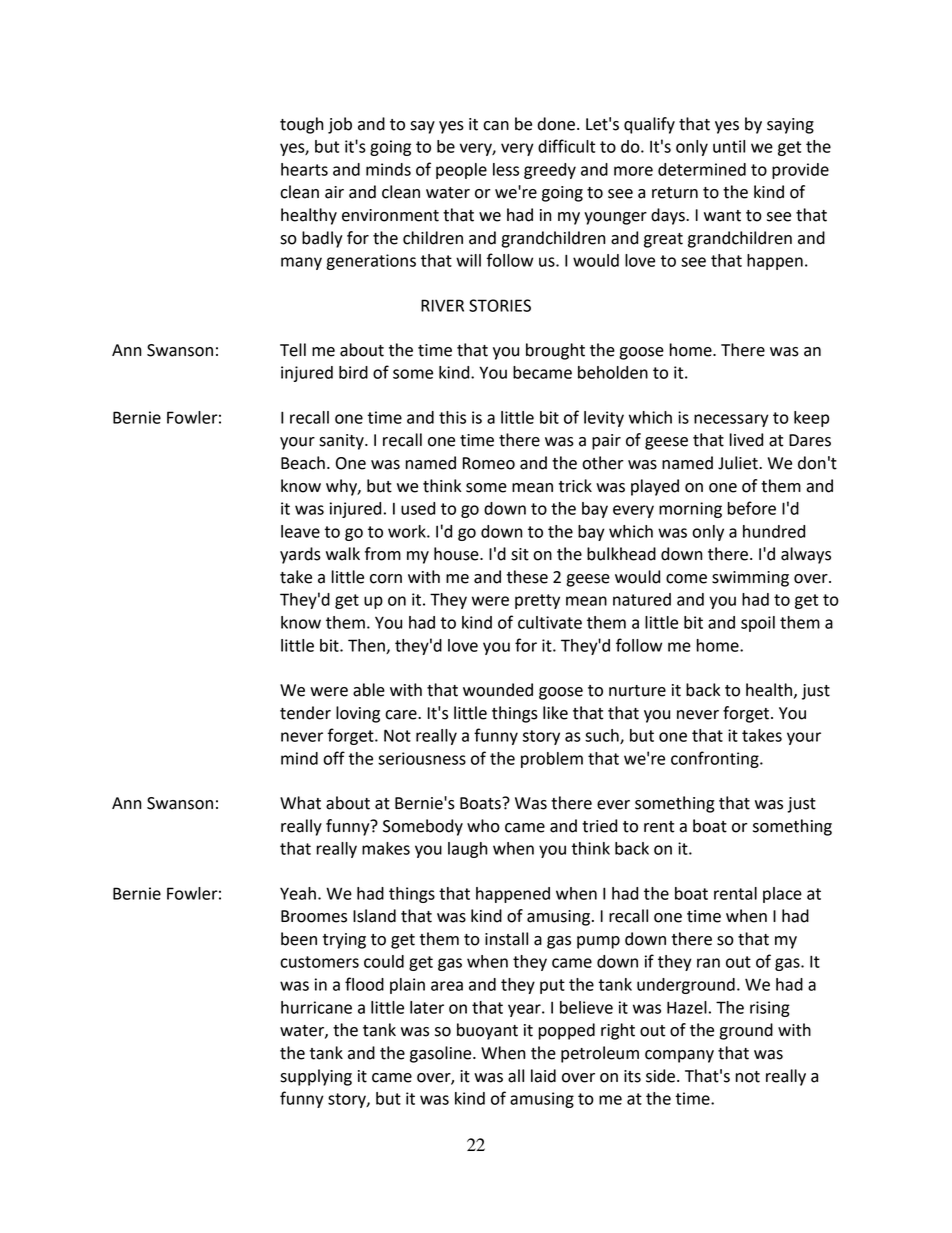 The image size is (952, 1233). Describe the element at coordinates (716, 759) in the screenshot. I see `confronting` at that location.
